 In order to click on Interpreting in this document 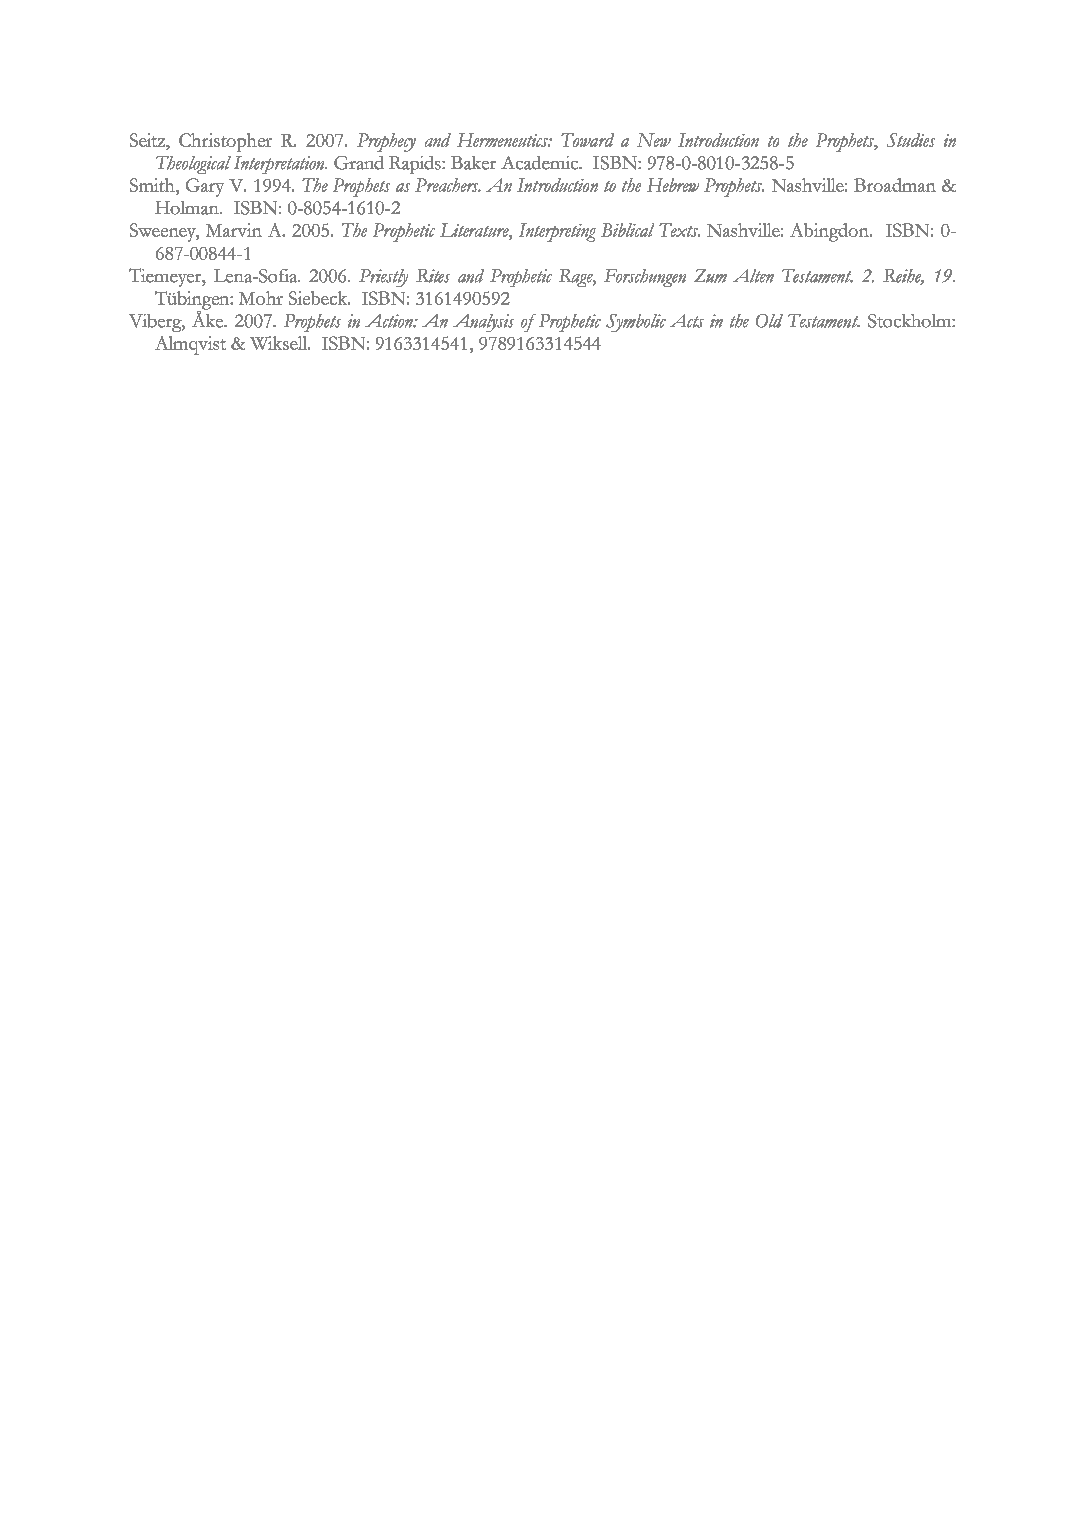, I will do `click(557, 232)`.
